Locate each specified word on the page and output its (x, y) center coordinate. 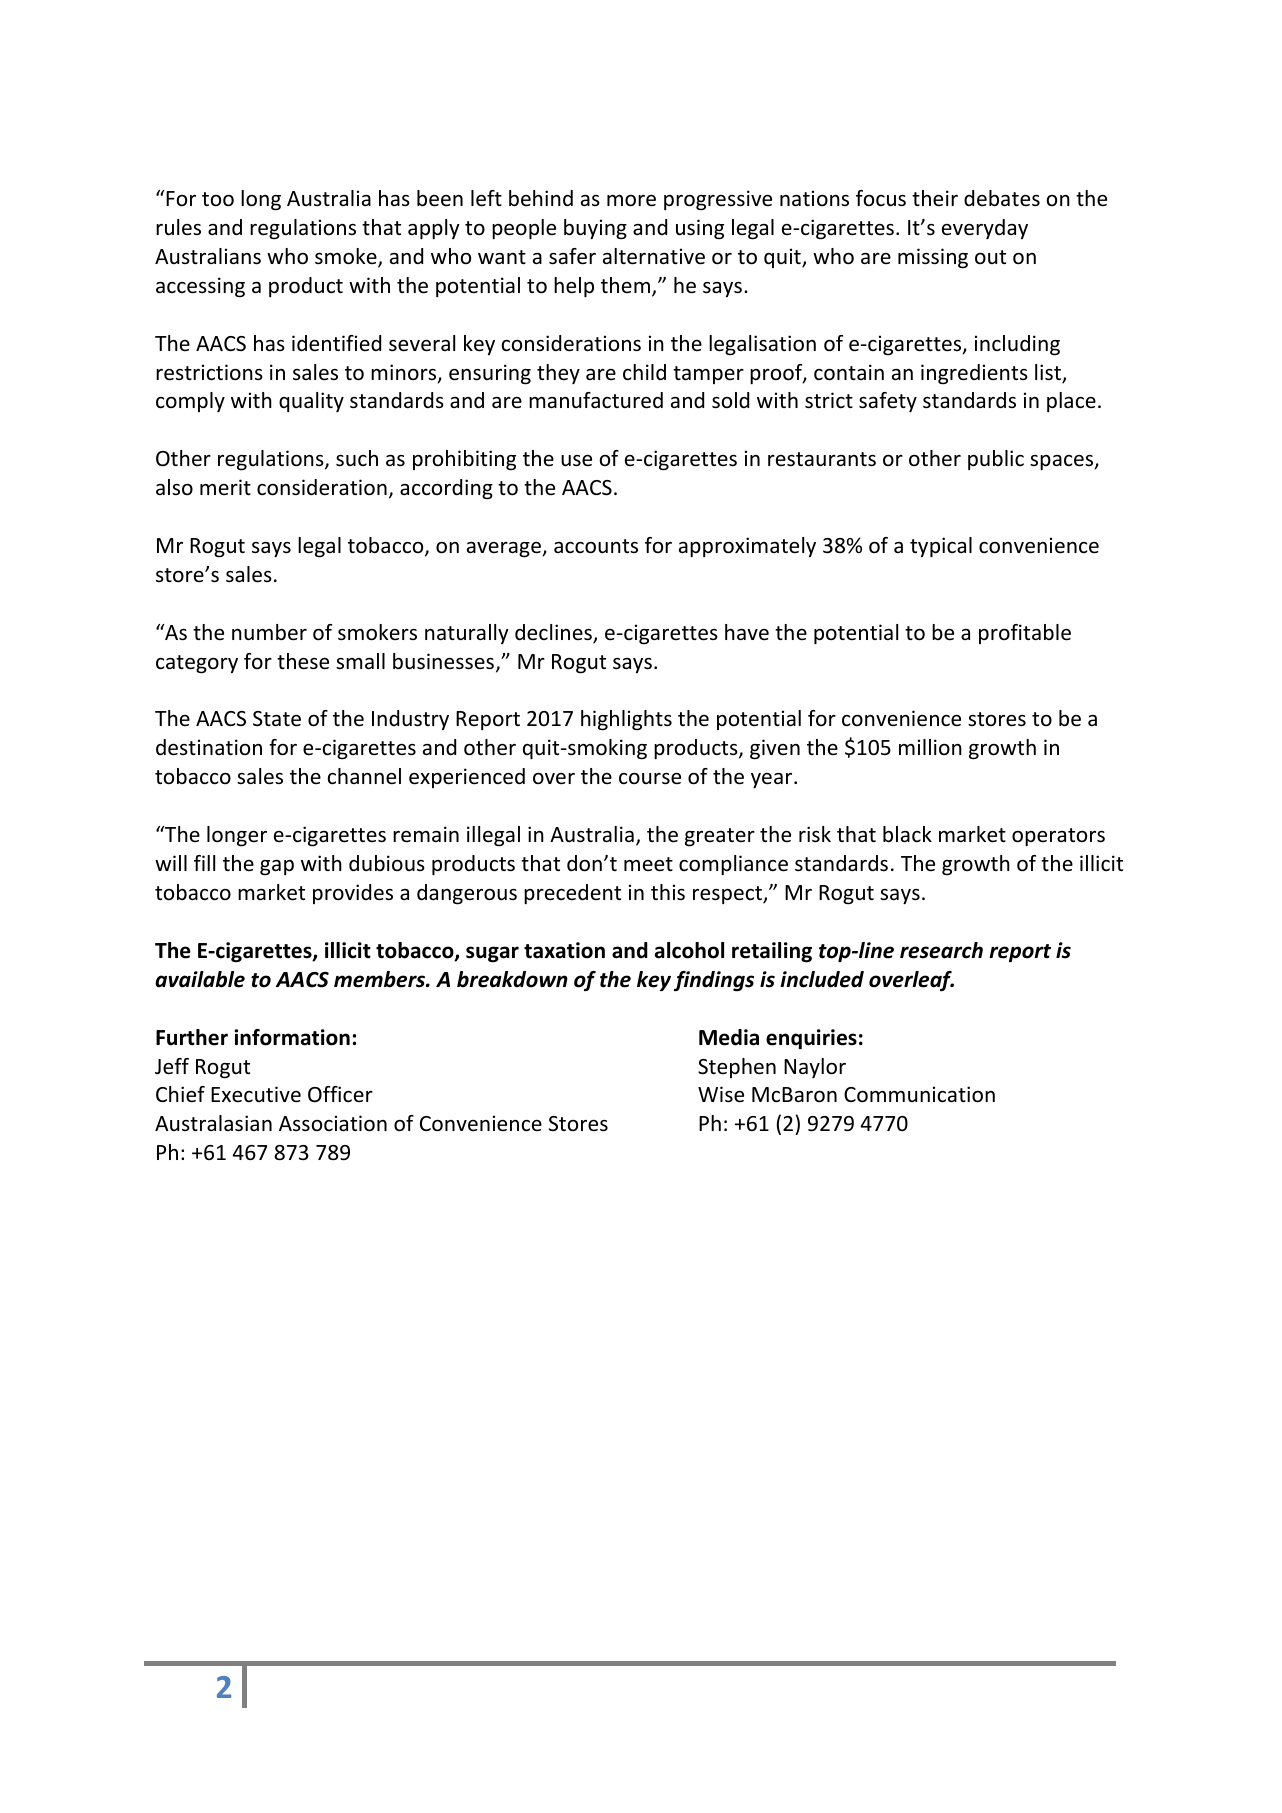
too (218, 199)
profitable (1025, 634)
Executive (256, 1094)
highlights (626, 720)
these (303, 661)
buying (595, 229)
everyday (985, 229)
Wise (721, 1094)
